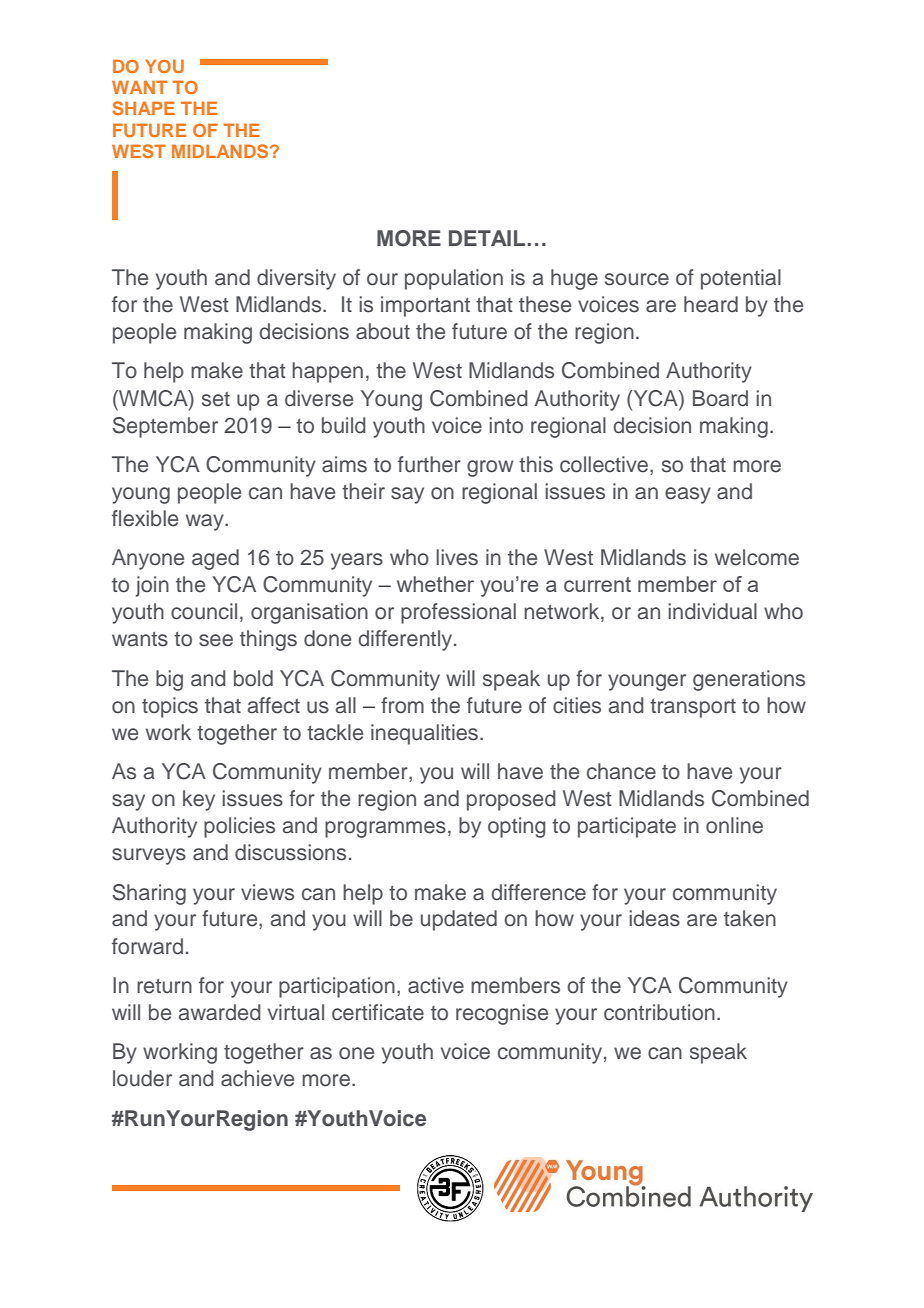 This screenshot has height=1308, width=924. I want to click on DETAIL, so click(487, 238).
